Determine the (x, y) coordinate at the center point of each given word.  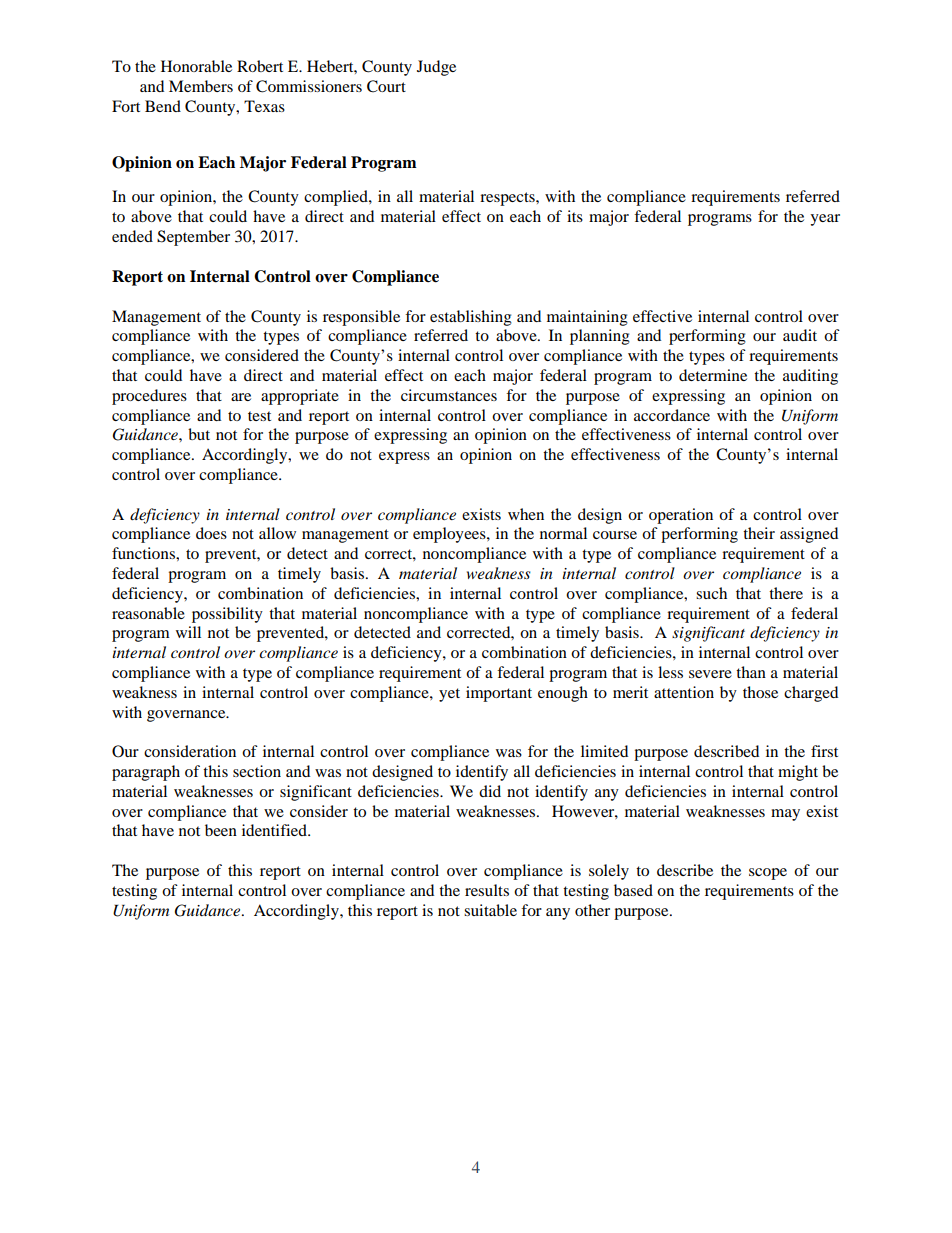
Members (201, 86)
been (221, 830)
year (825, 220)
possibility (227, 615)
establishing (471, 318)
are (241, 397)
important (499, 694)
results (487, 890)
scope (768, 874)
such (711, 593)
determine (713, 375)
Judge (436, 68)
